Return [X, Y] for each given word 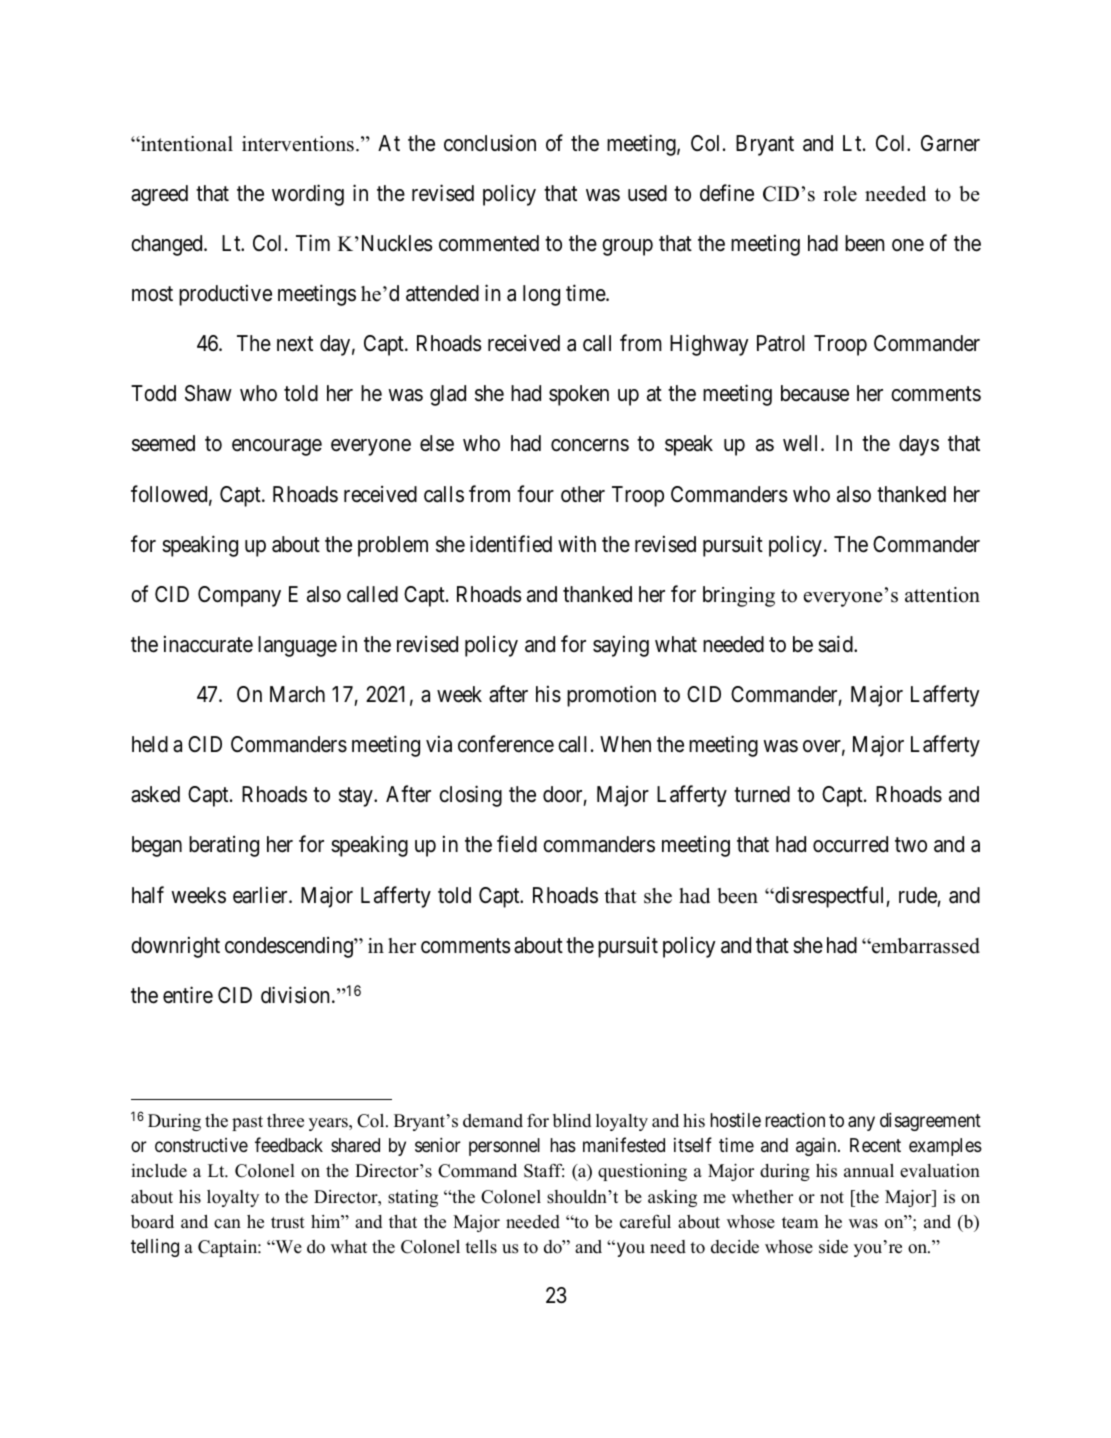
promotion [611, 696]
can [227, 1224]
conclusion [490, 143]
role [840, 194]
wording [308, 195]
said [836, 644]
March [297, 694]
